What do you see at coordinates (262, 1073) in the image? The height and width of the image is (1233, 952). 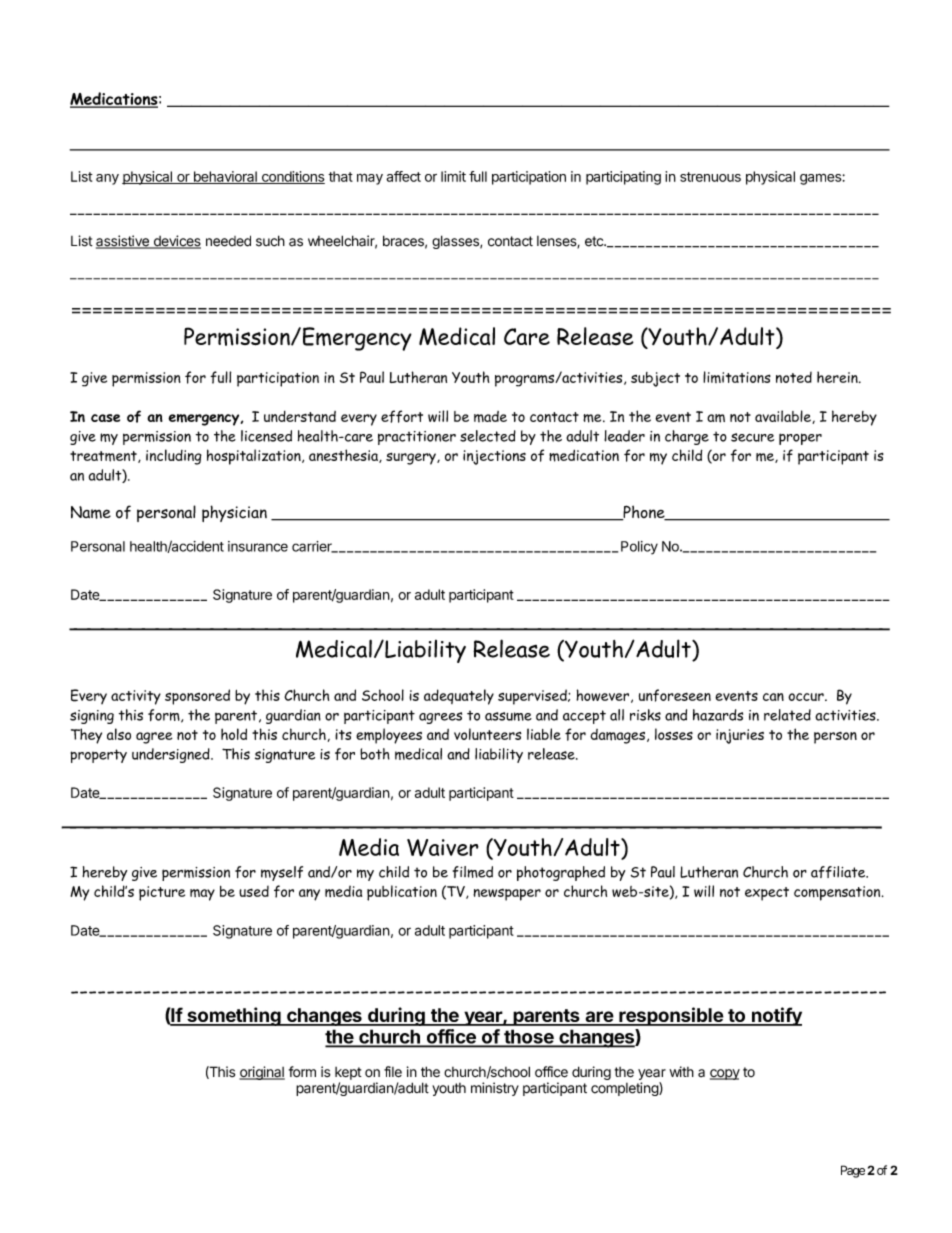 I see `original` at bounding box center [262, 1073].
